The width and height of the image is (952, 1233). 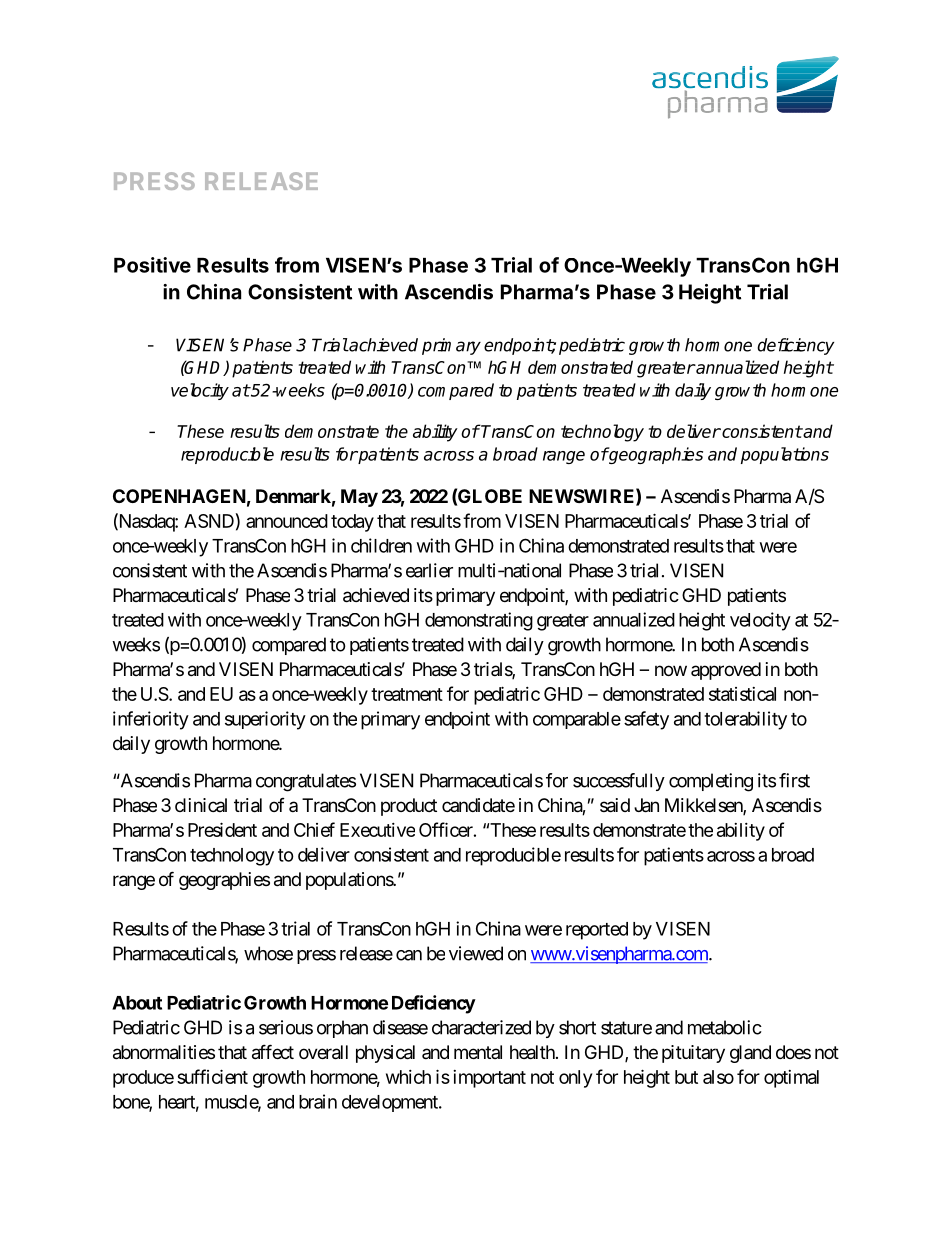 What do you see at coordinates (686, 1077) in the image?
I see `but` at bounding box center [686, 1077].
